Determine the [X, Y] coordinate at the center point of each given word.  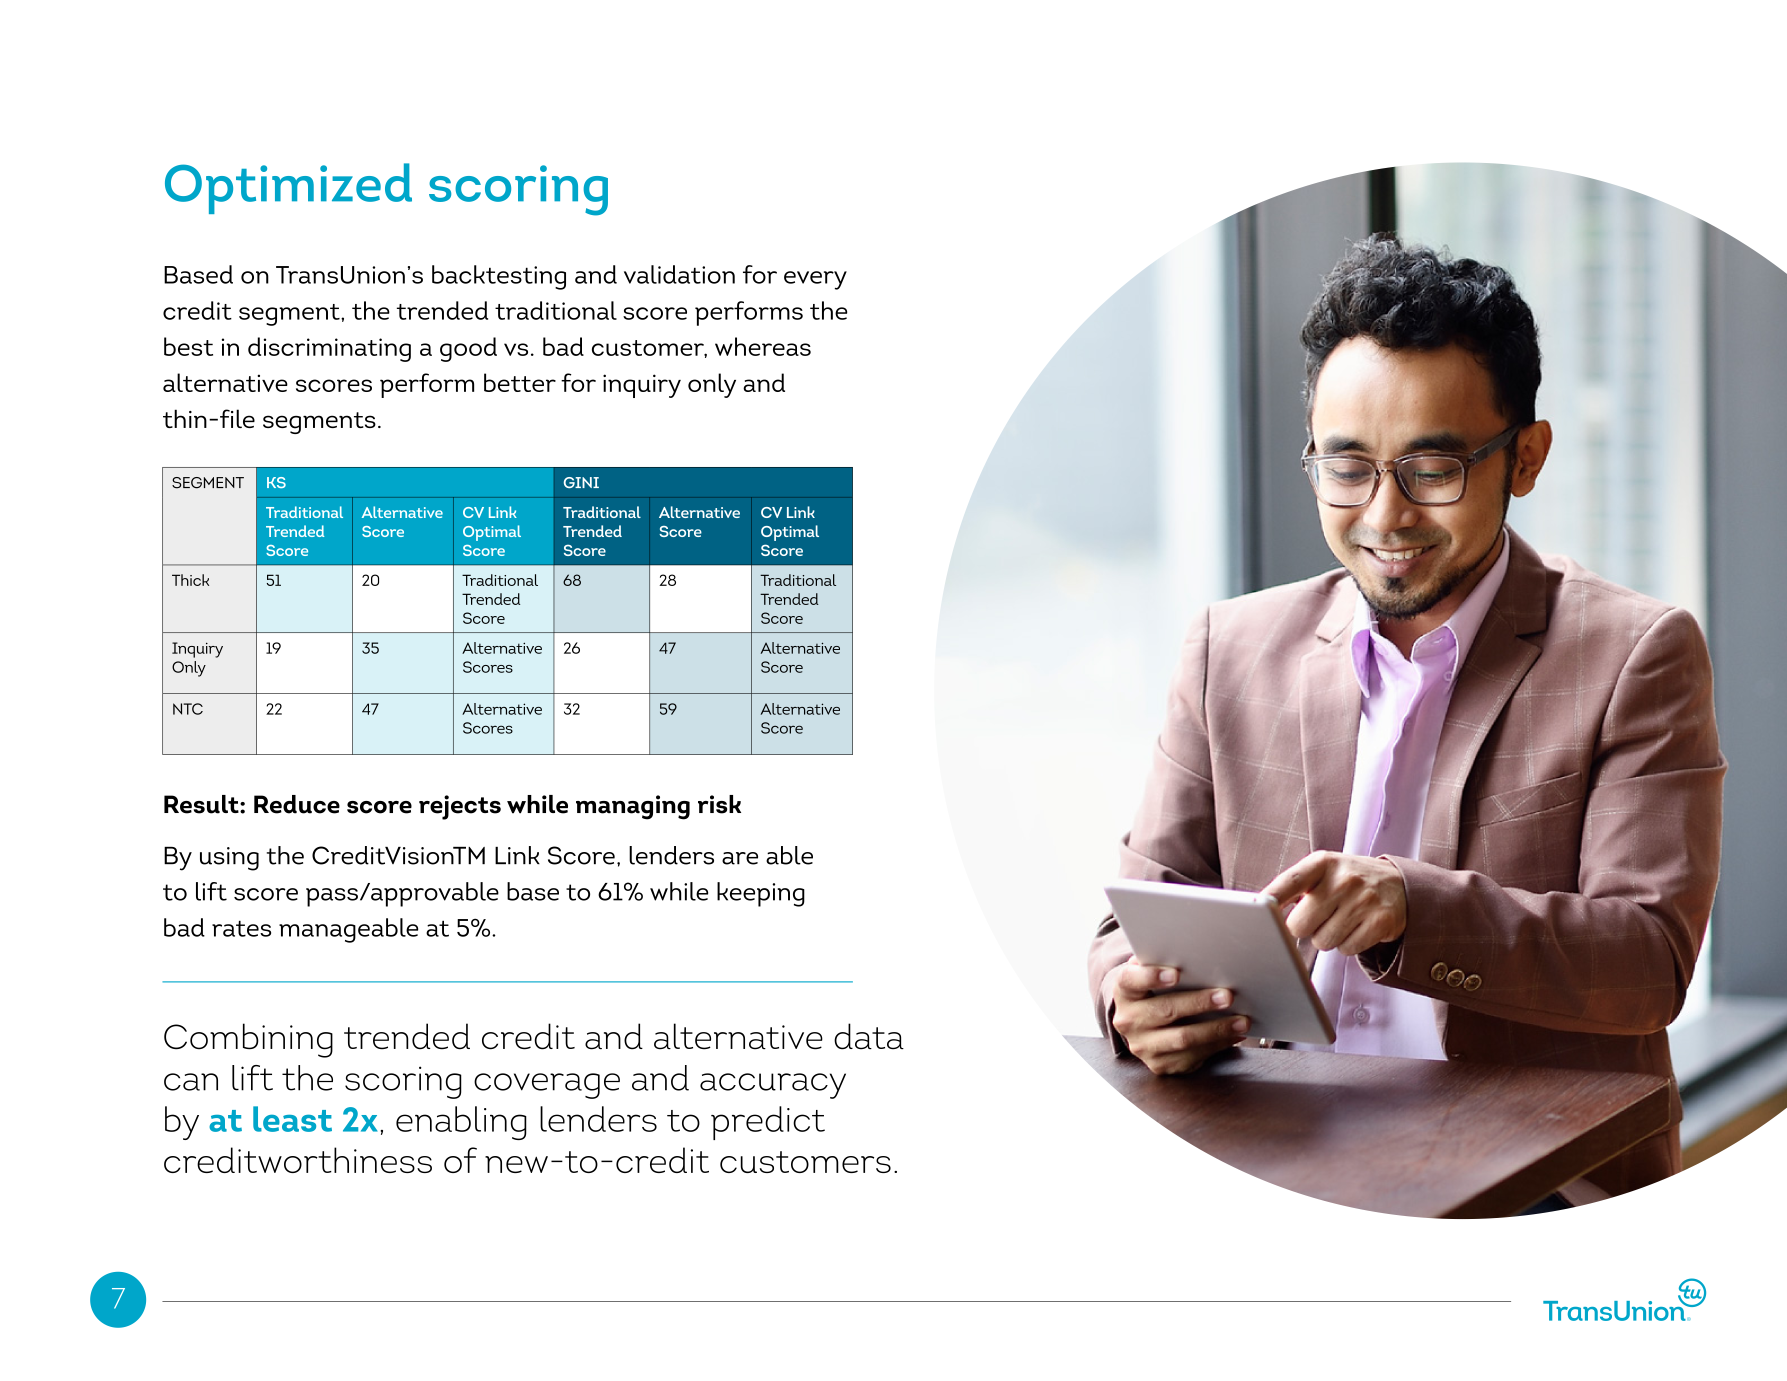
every [815, 280]
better [520, 382]
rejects [460, 807]
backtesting [499, 277]
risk [719, 804]
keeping [761, 894]
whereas [763, 346]
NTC [188, 709]
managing [633, 807]
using [229, 859]
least [292, 1119]
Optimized [288, 188]
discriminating [329, 349]
